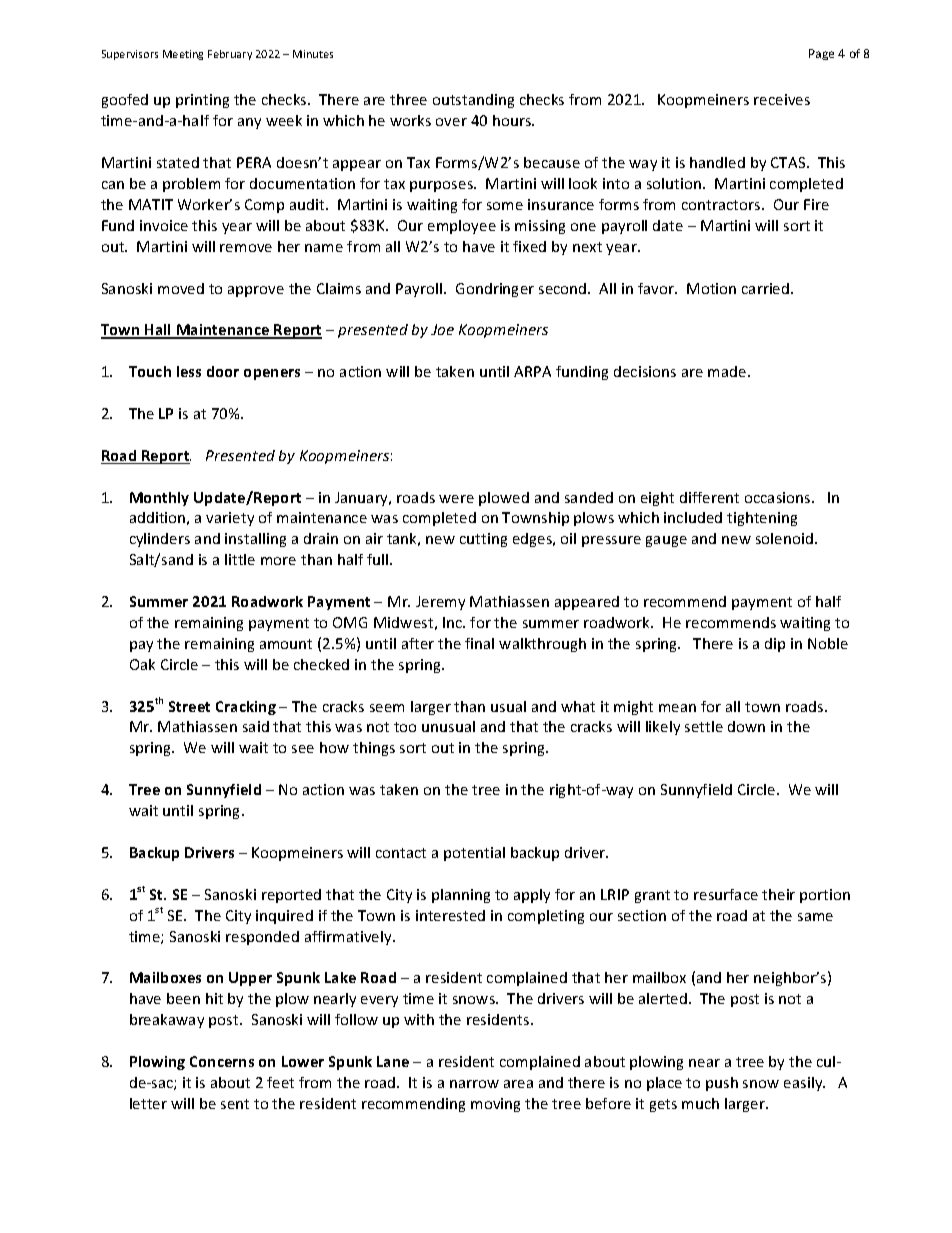 The width and height of the screenshot is (952, 1233). What do you see at coordinates (222, 1061) in the screenshot?
I see `Concerns` at bounding box center [222, 1061].
